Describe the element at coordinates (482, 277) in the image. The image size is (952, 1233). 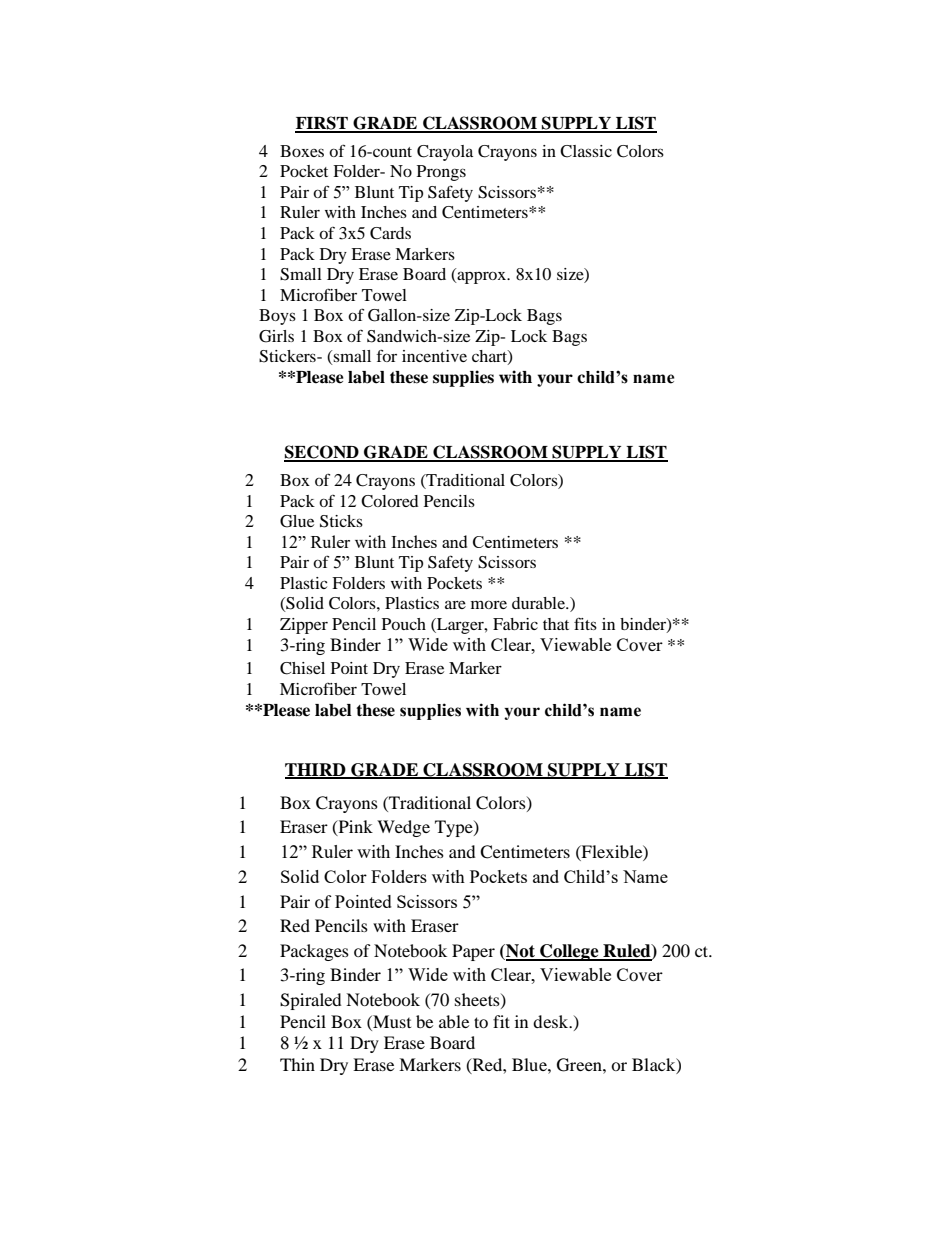
I see `approx` at that location.
